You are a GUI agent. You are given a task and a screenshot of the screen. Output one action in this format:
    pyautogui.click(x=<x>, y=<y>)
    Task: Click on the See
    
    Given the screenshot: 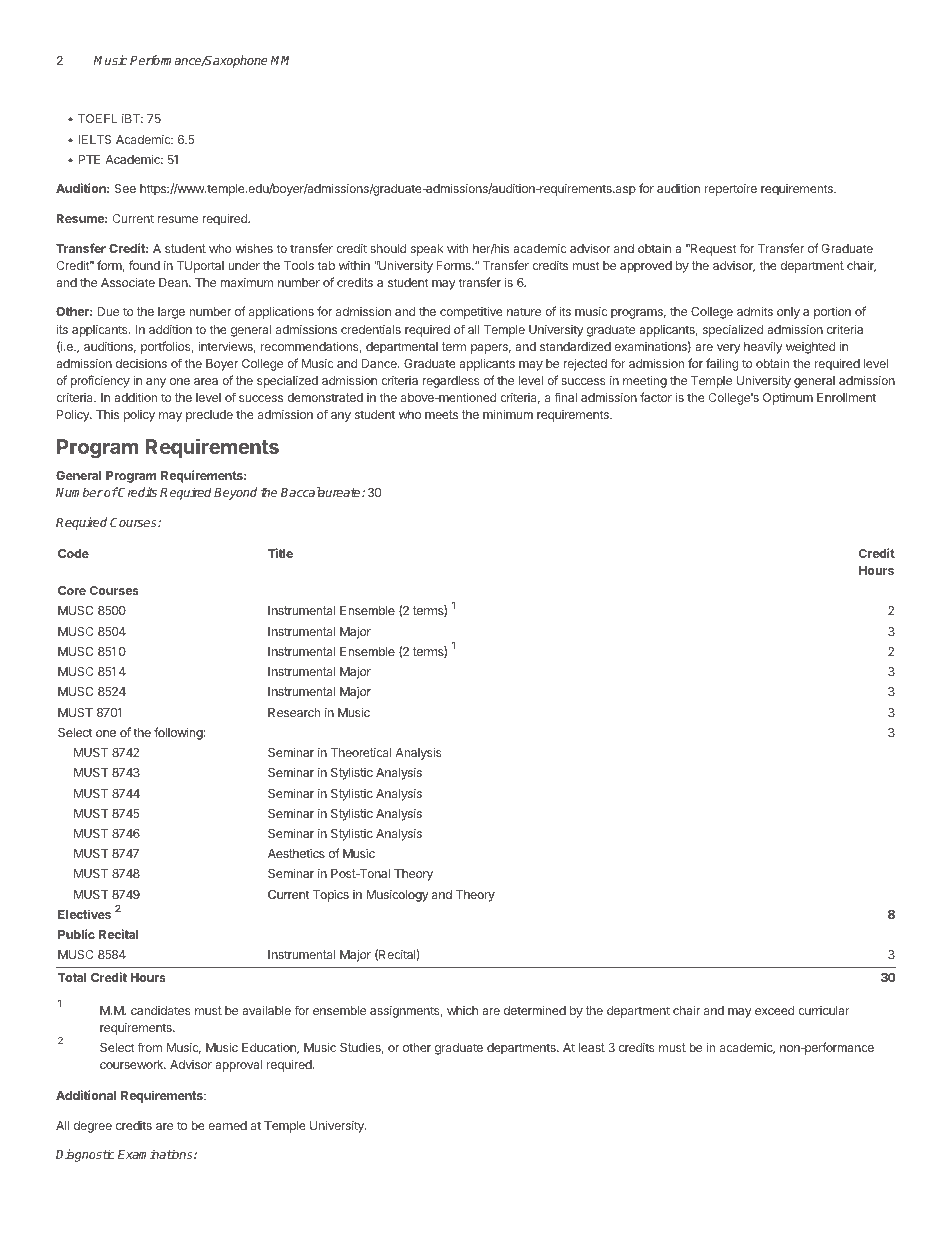 What is the action you would take?
    pyautogui.click(x=125, y=188)
